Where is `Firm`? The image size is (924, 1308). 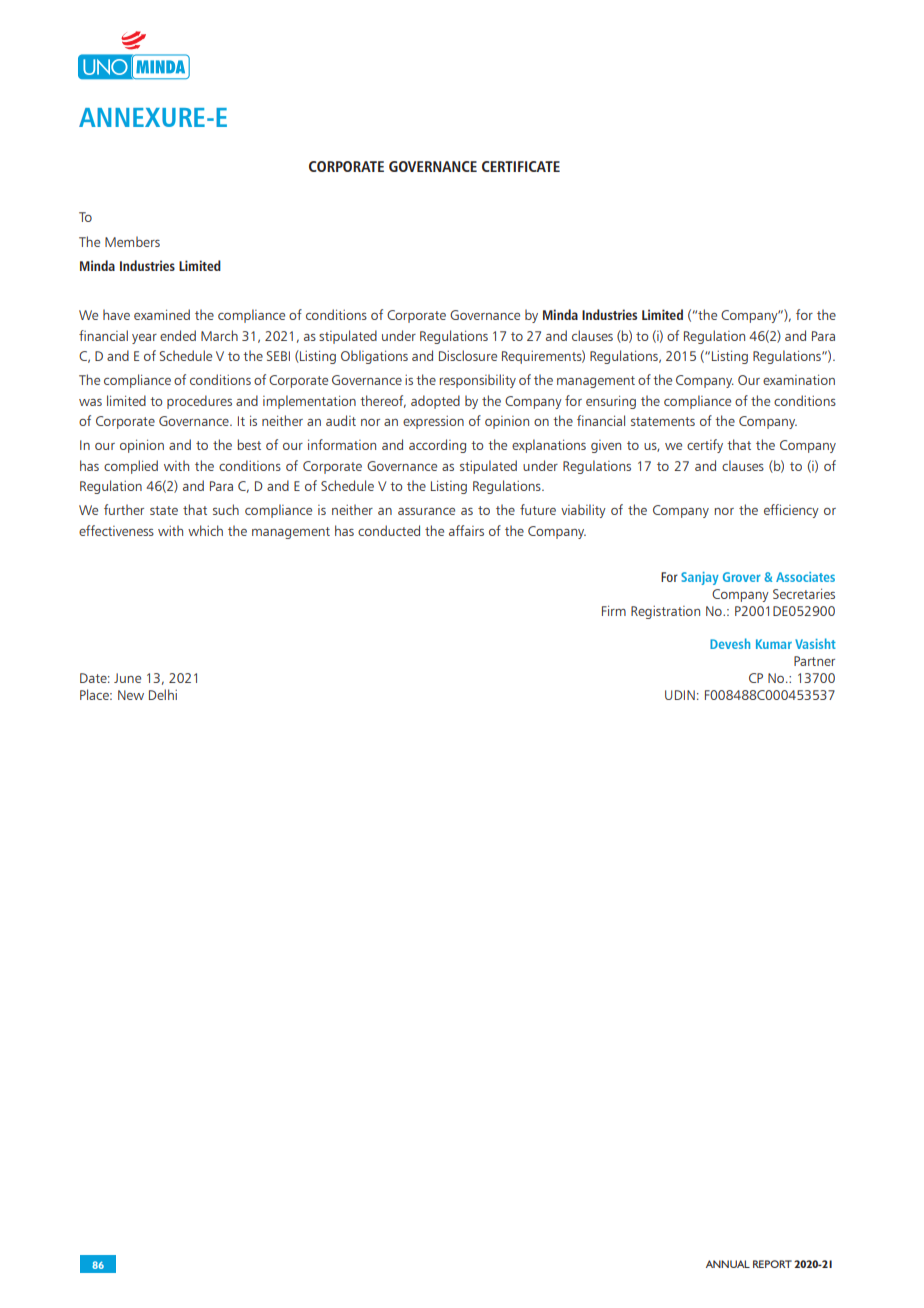
Firm is located at coordinates (614, 610).
